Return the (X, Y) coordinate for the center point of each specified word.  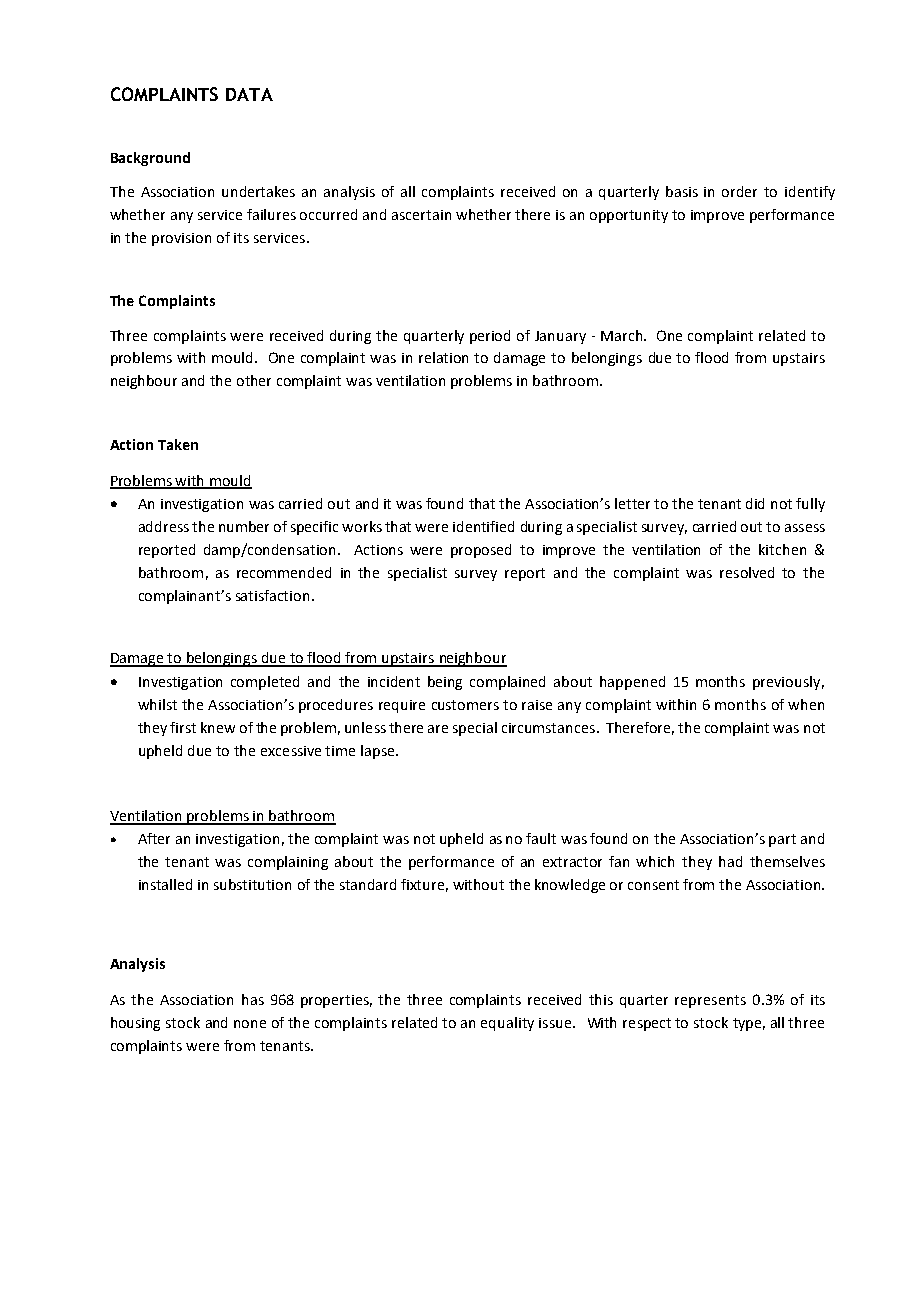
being (445, 683)
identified (483, 526)
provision (181, 239)
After (154, 838)
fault (541, 838)
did (755, 503)
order (739, 191)
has (253, 999)
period (490, 337)
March (623, 335)
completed (265, 683)
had (730, 861)
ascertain (421, 215)
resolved (747, 572)
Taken (178, 444)
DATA (249, 94)
